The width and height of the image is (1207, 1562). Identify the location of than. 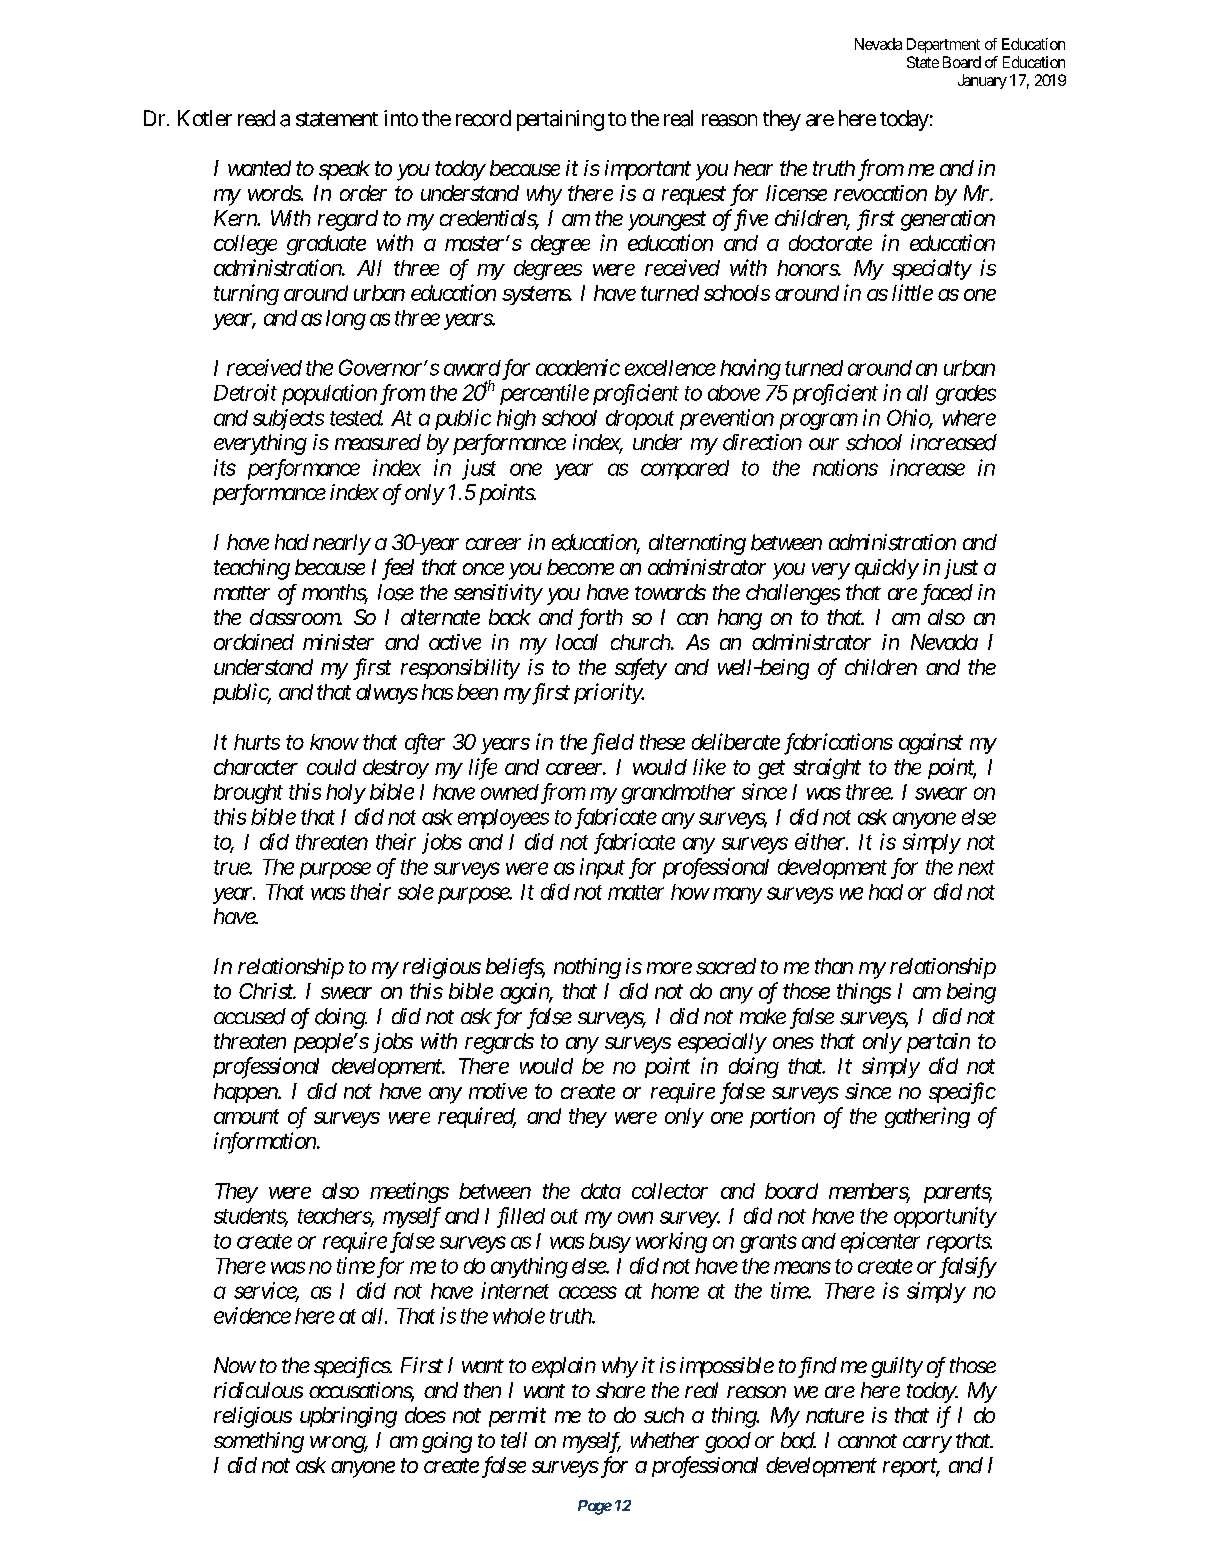
(834, 966).
